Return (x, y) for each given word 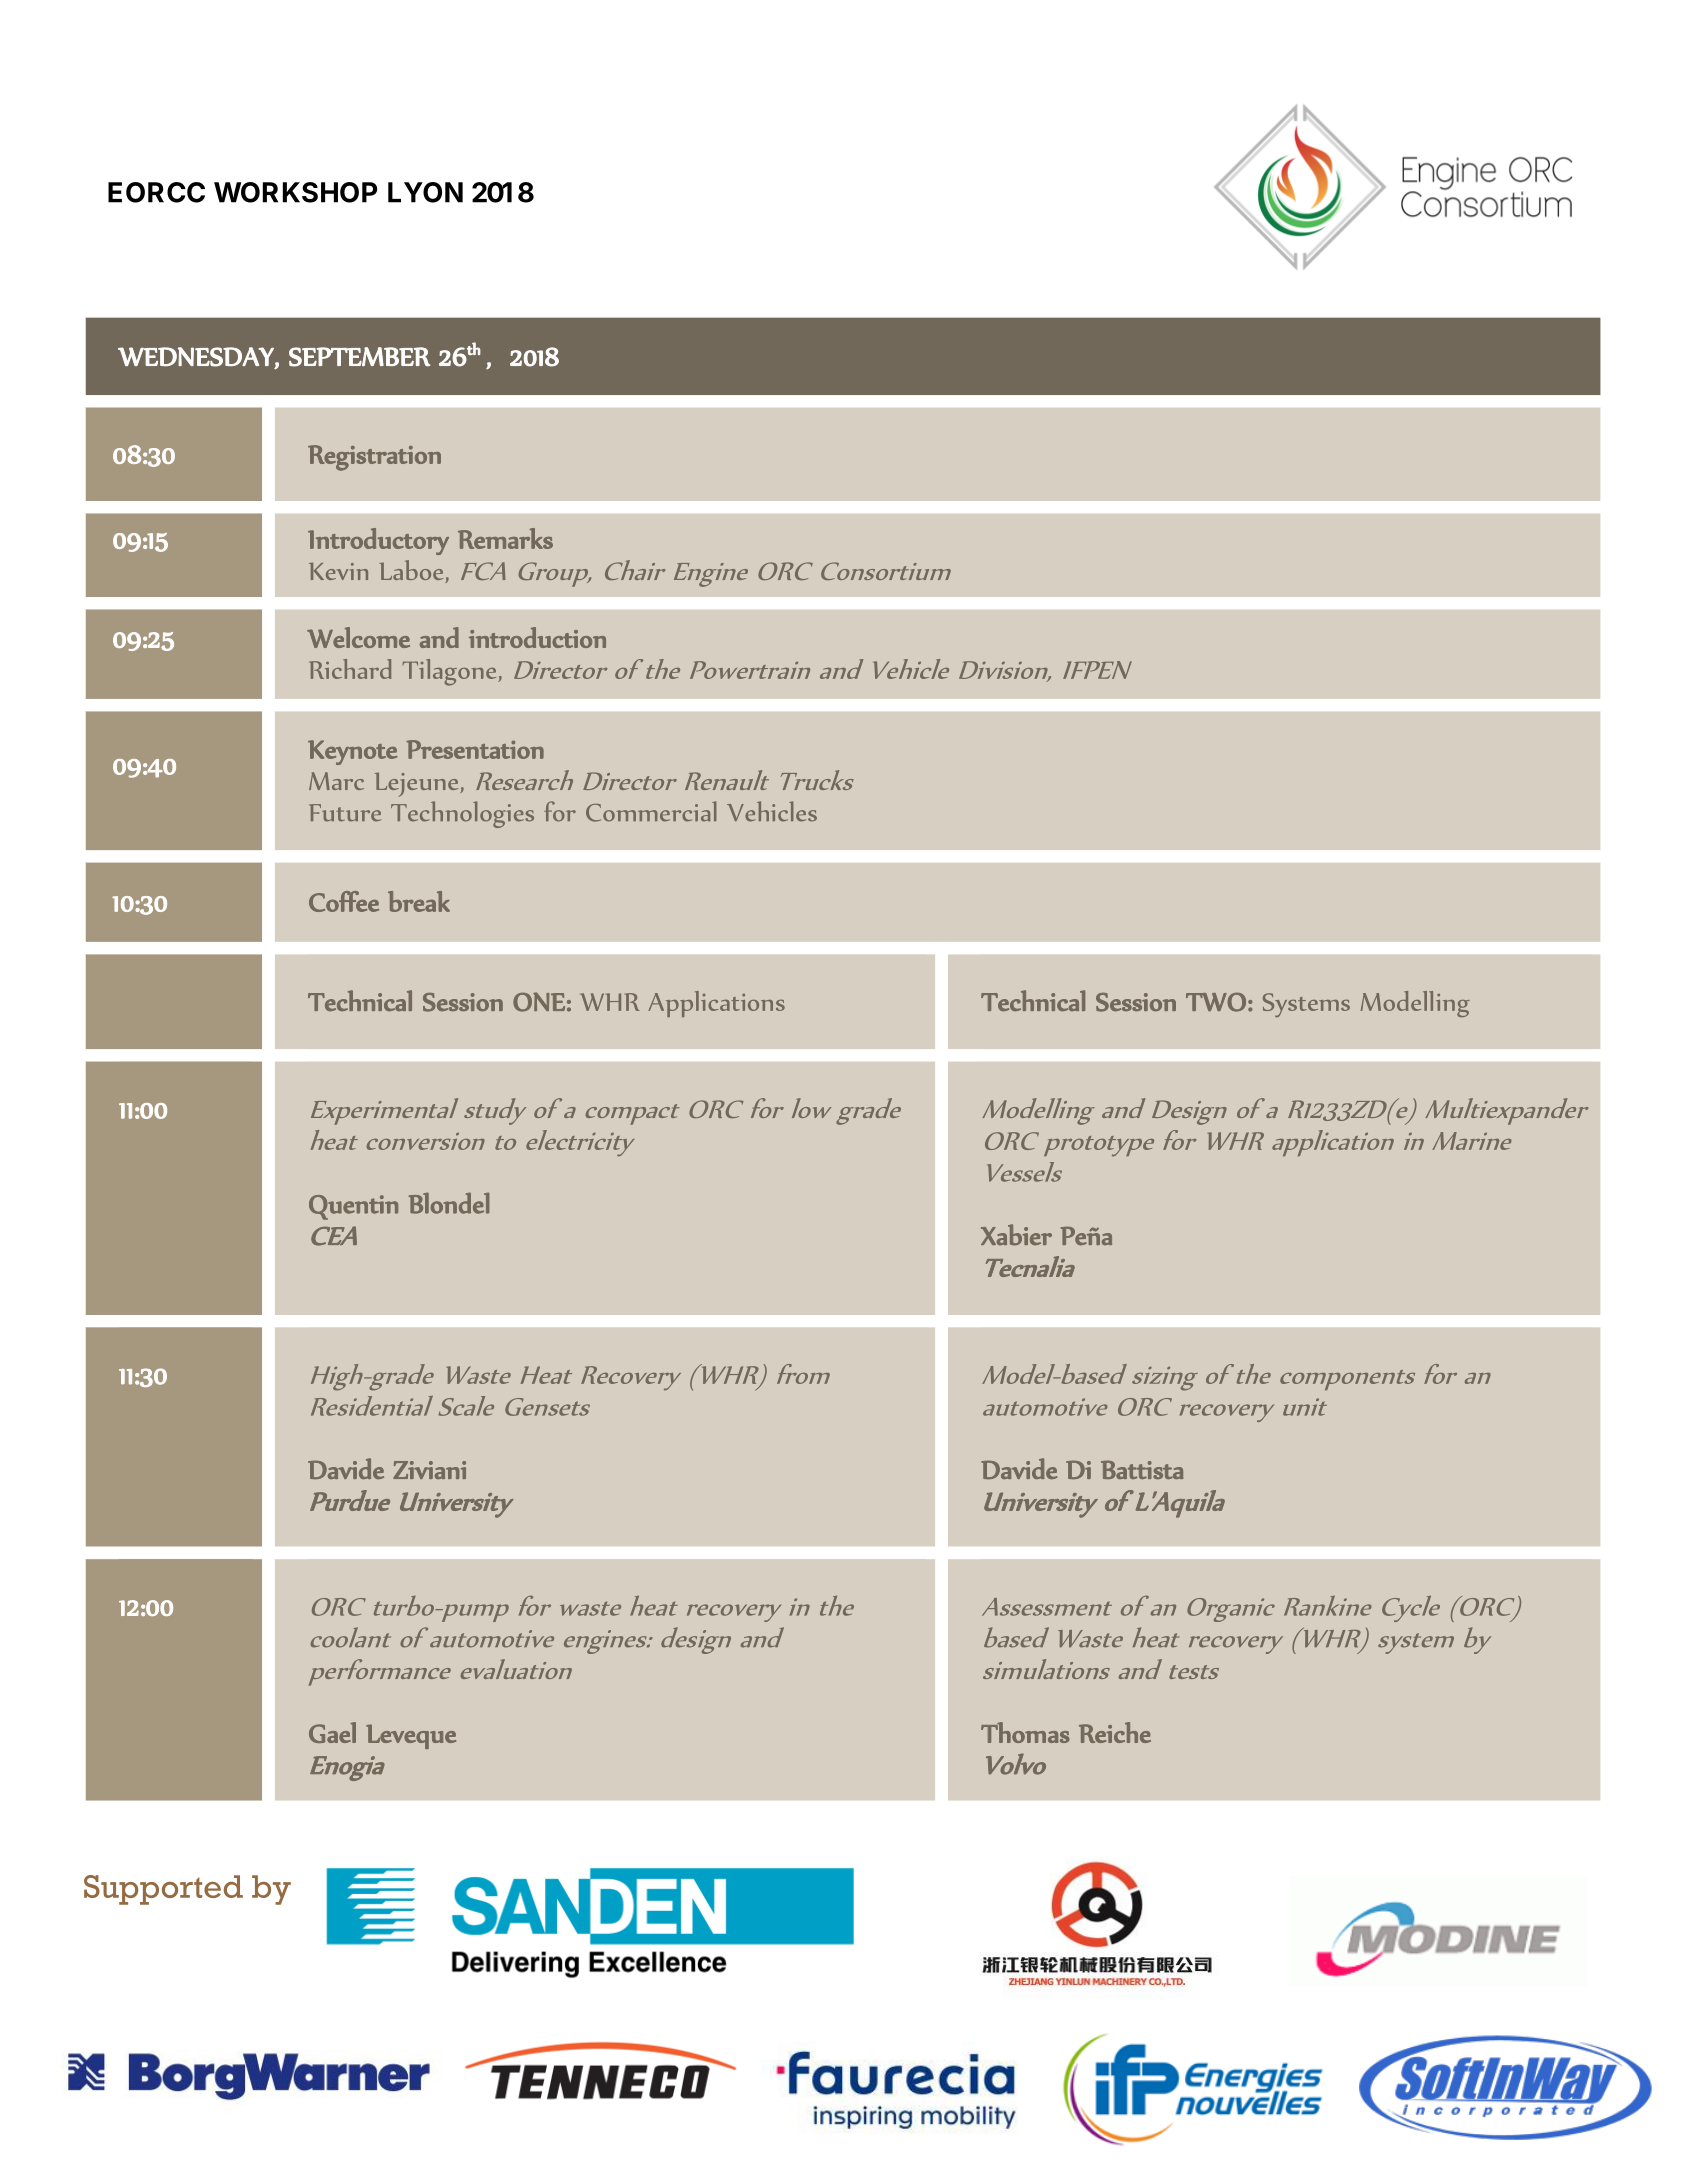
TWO (1216, 1002)
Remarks (505, 538)
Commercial (651, 811)
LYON (425, 192)
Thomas (1025, 1732)
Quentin (353, 1207)
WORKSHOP (295, 192)
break (419, 901)
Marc (336, 781)
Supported (163, 1890)
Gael (332, 1732)
